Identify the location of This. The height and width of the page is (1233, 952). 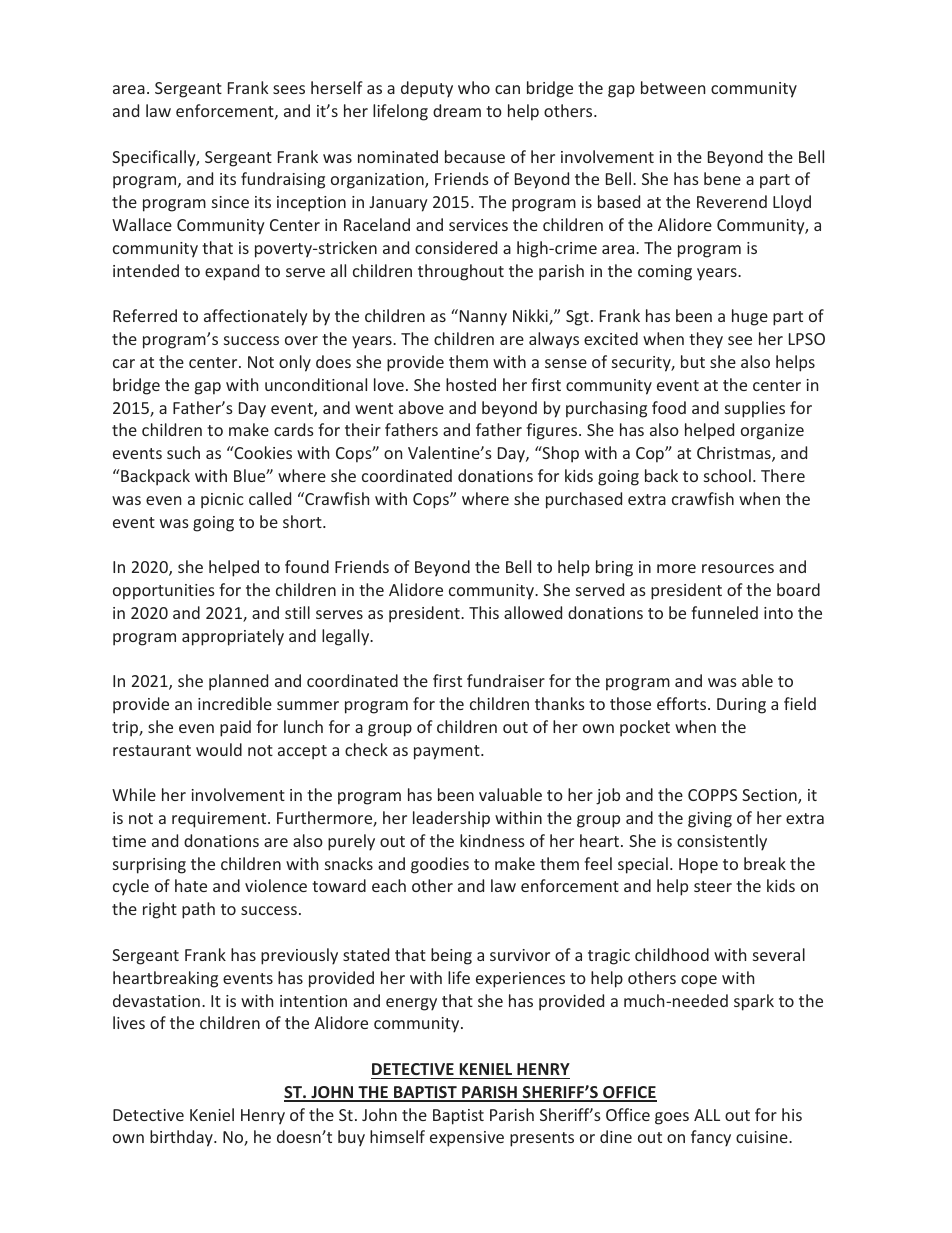
(484, 612).
